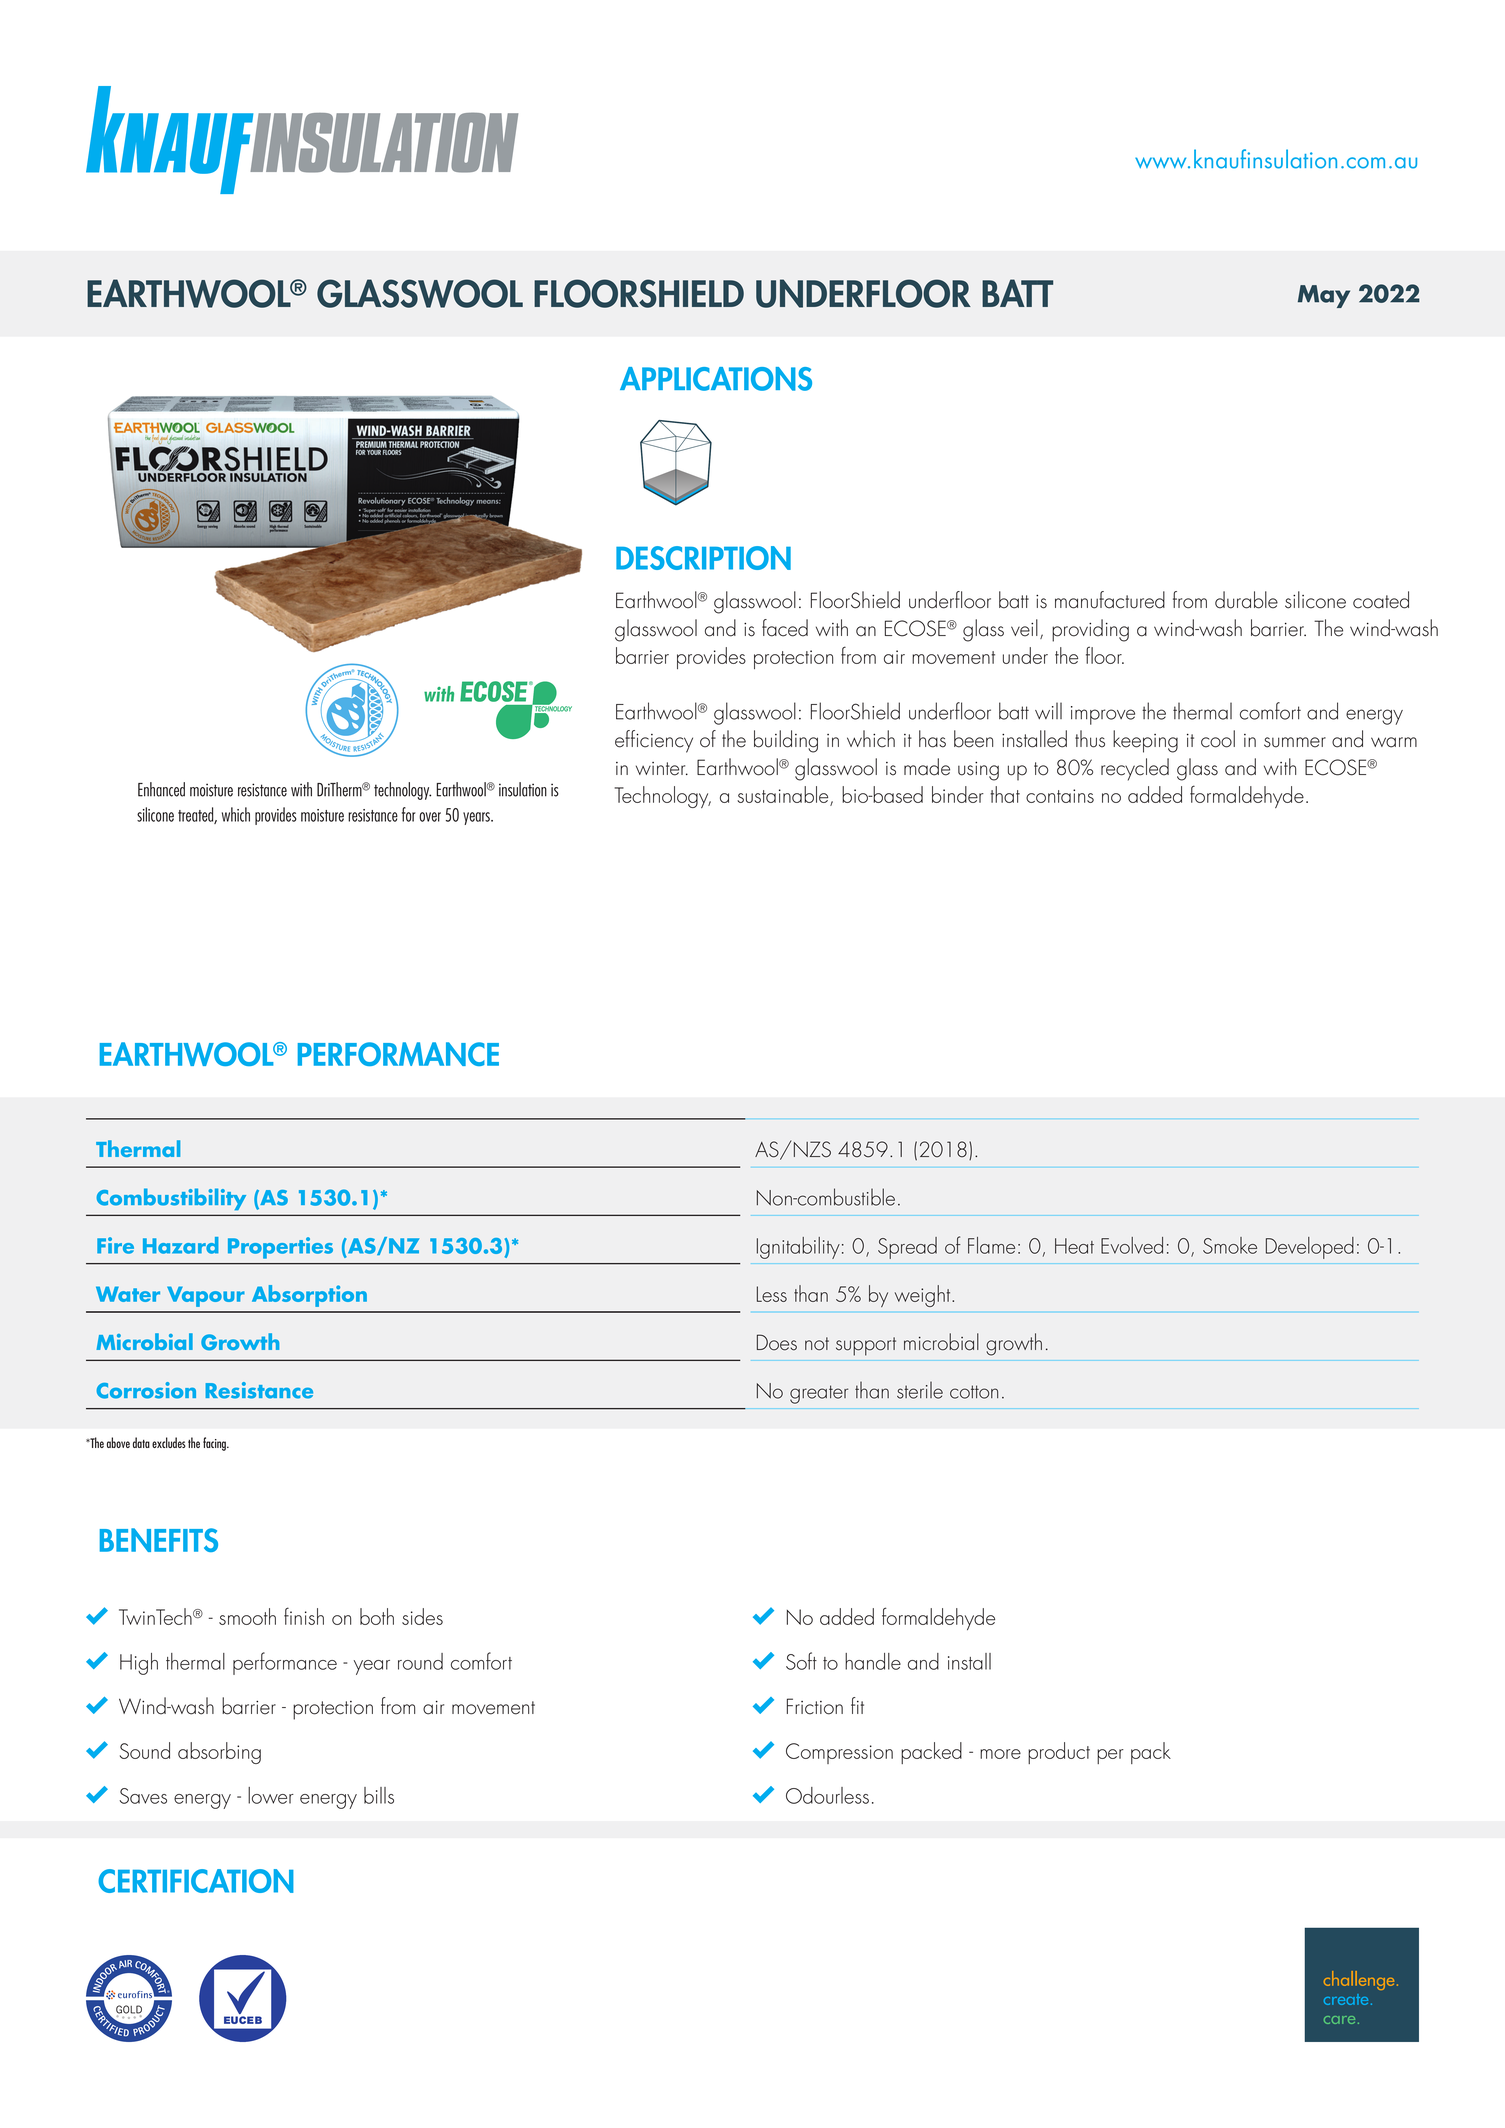  What do you see at coordinates (1324, 296) in the screenshot?
I see `May` at bounding box center [1324, 296].
